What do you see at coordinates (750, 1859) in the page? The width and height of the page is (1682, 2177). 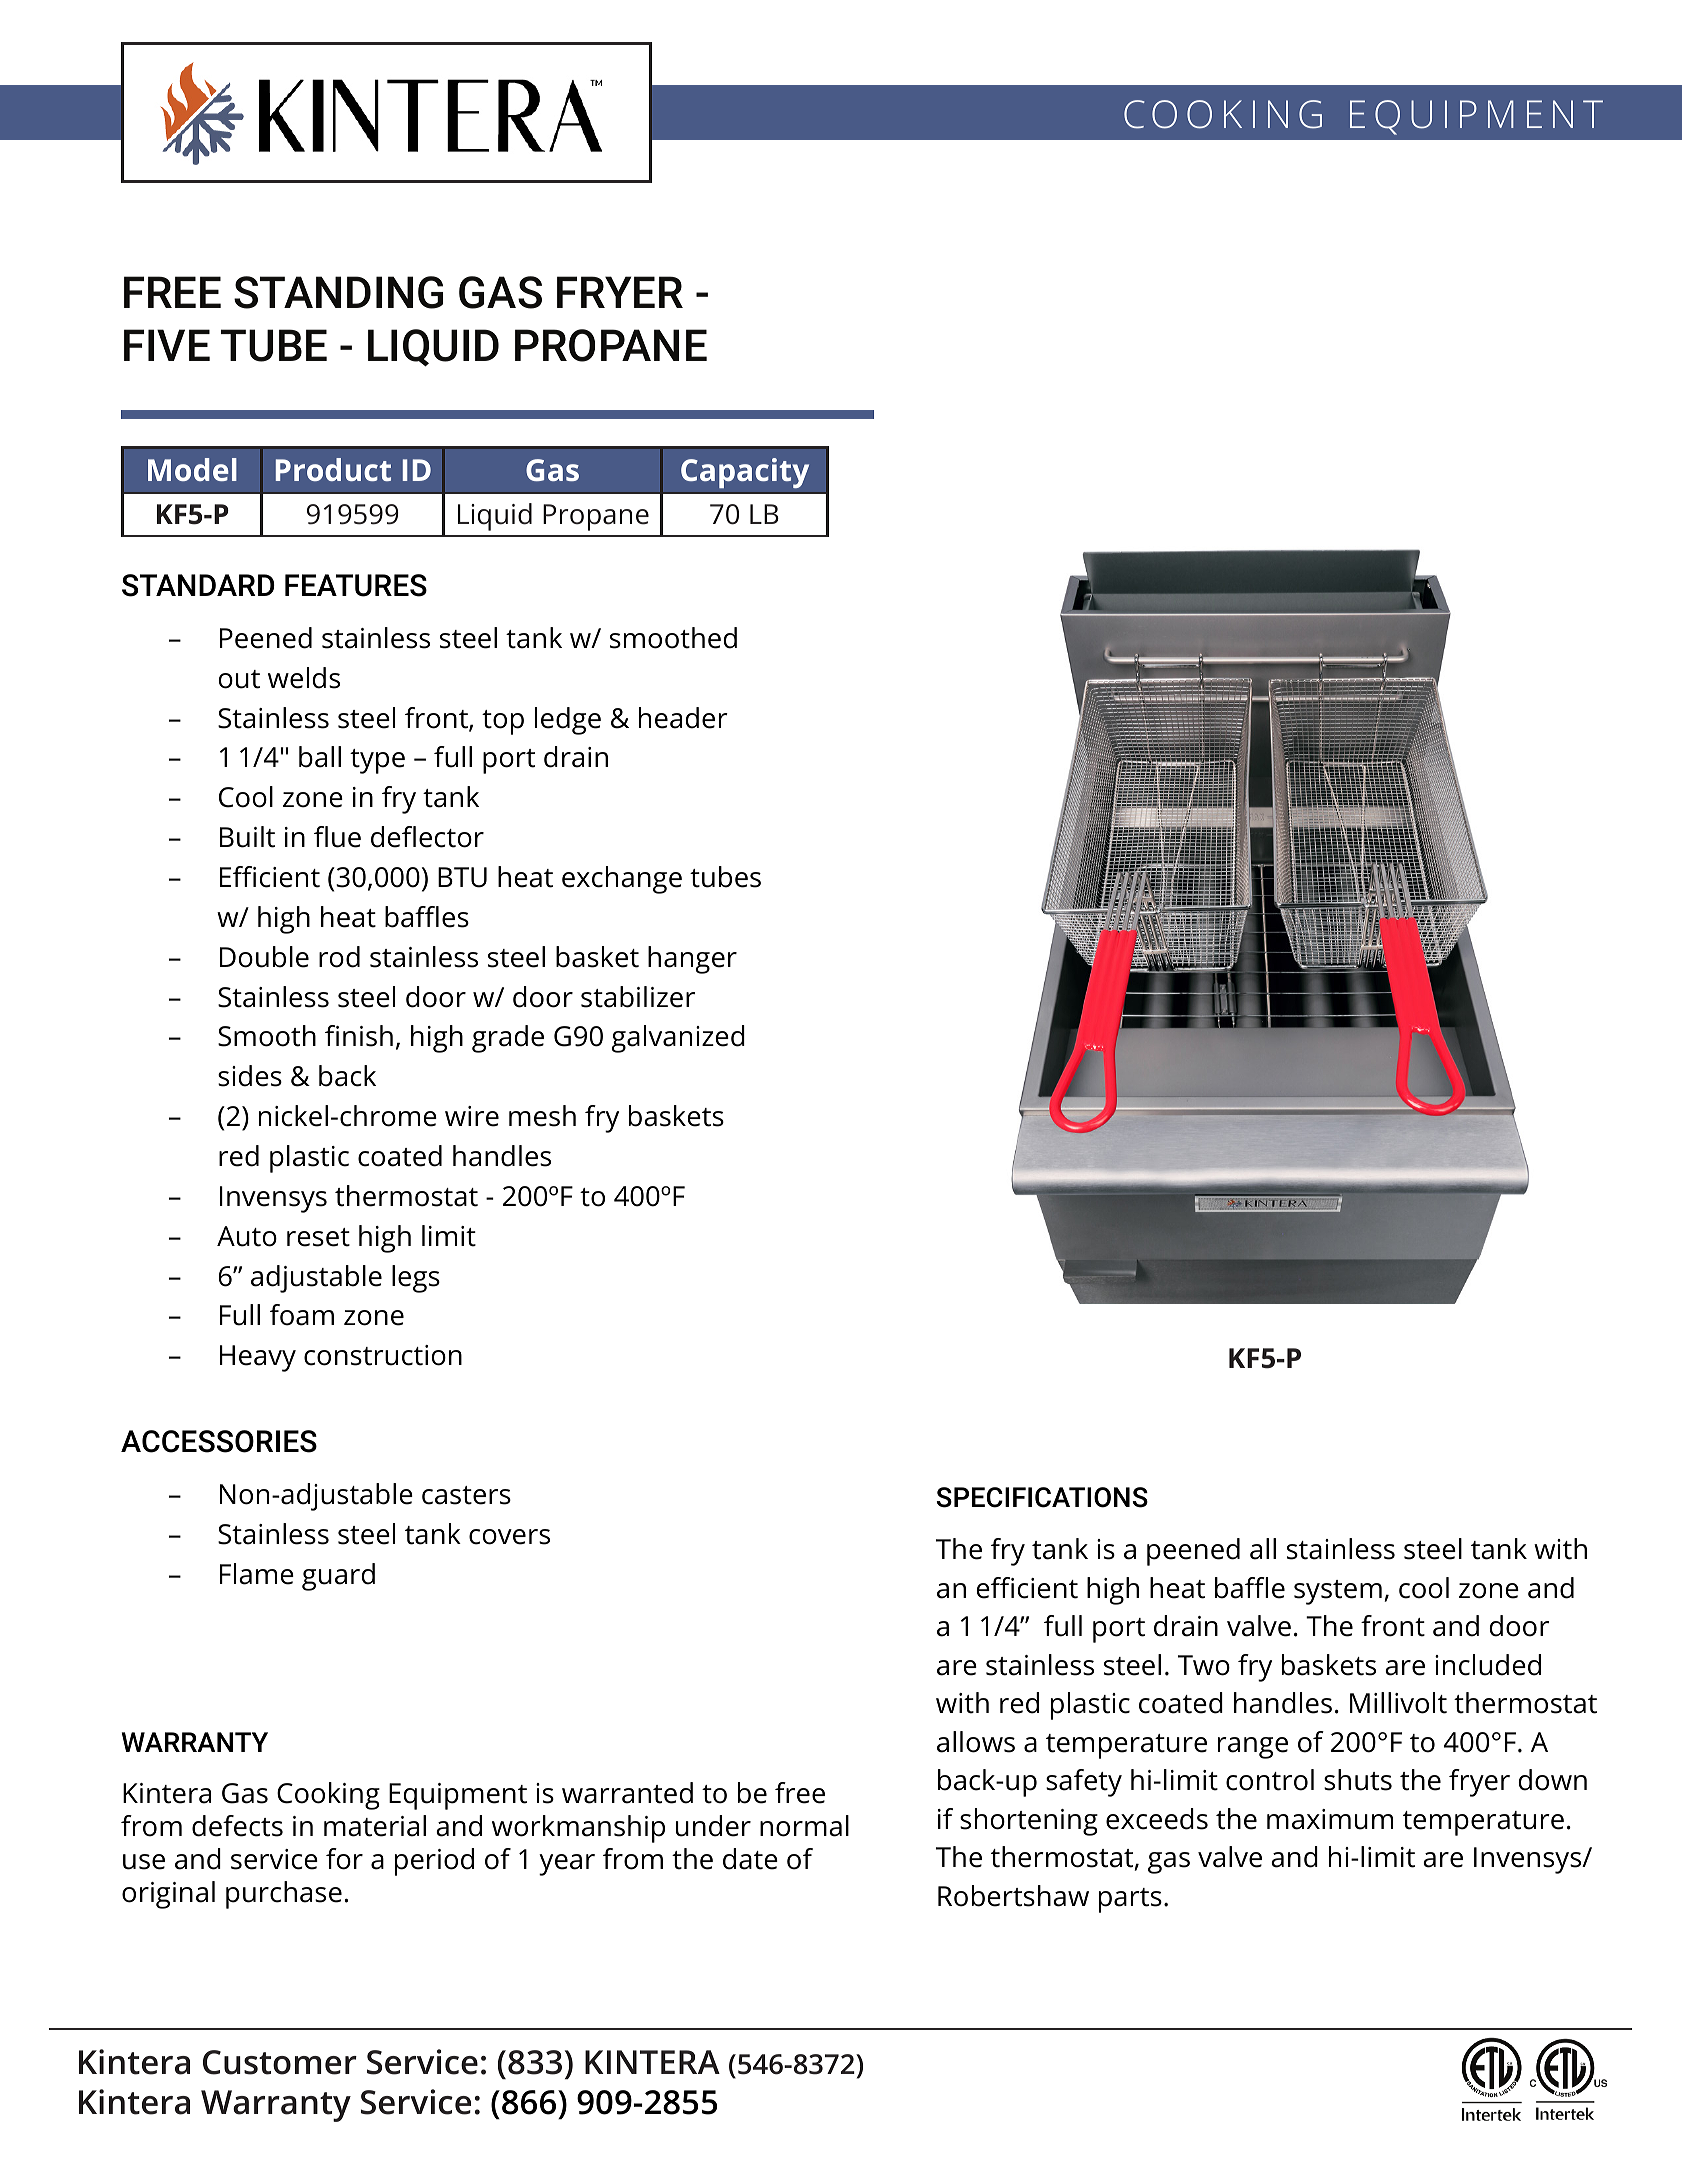 I see `date` at bounding box center [750, 1859].
